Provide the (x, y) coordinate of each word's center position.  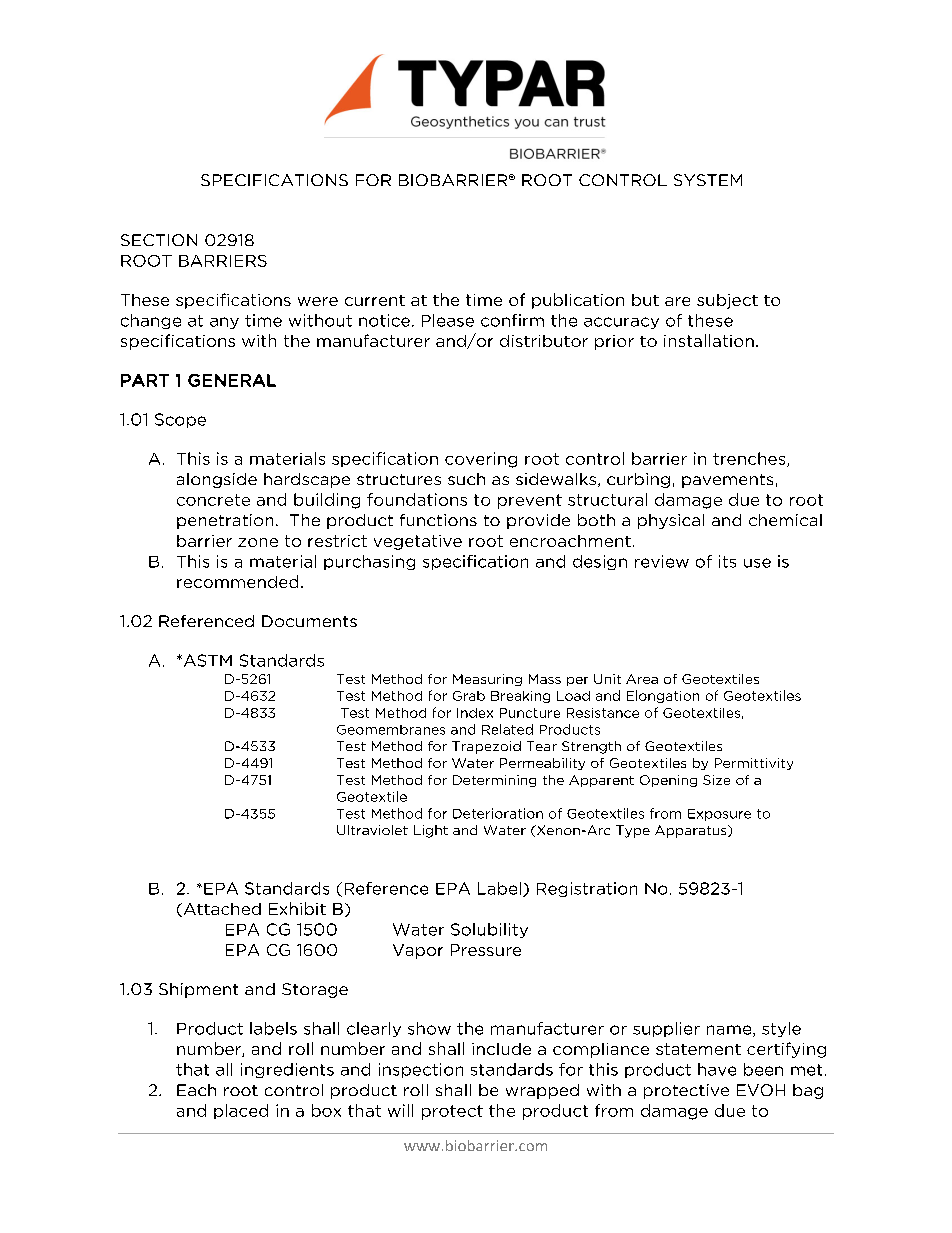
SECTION (159, 240)
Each (196, 1090)
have (717, 1069)
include (501, 1049)
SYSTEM (708, 180)
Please (448, 320)
